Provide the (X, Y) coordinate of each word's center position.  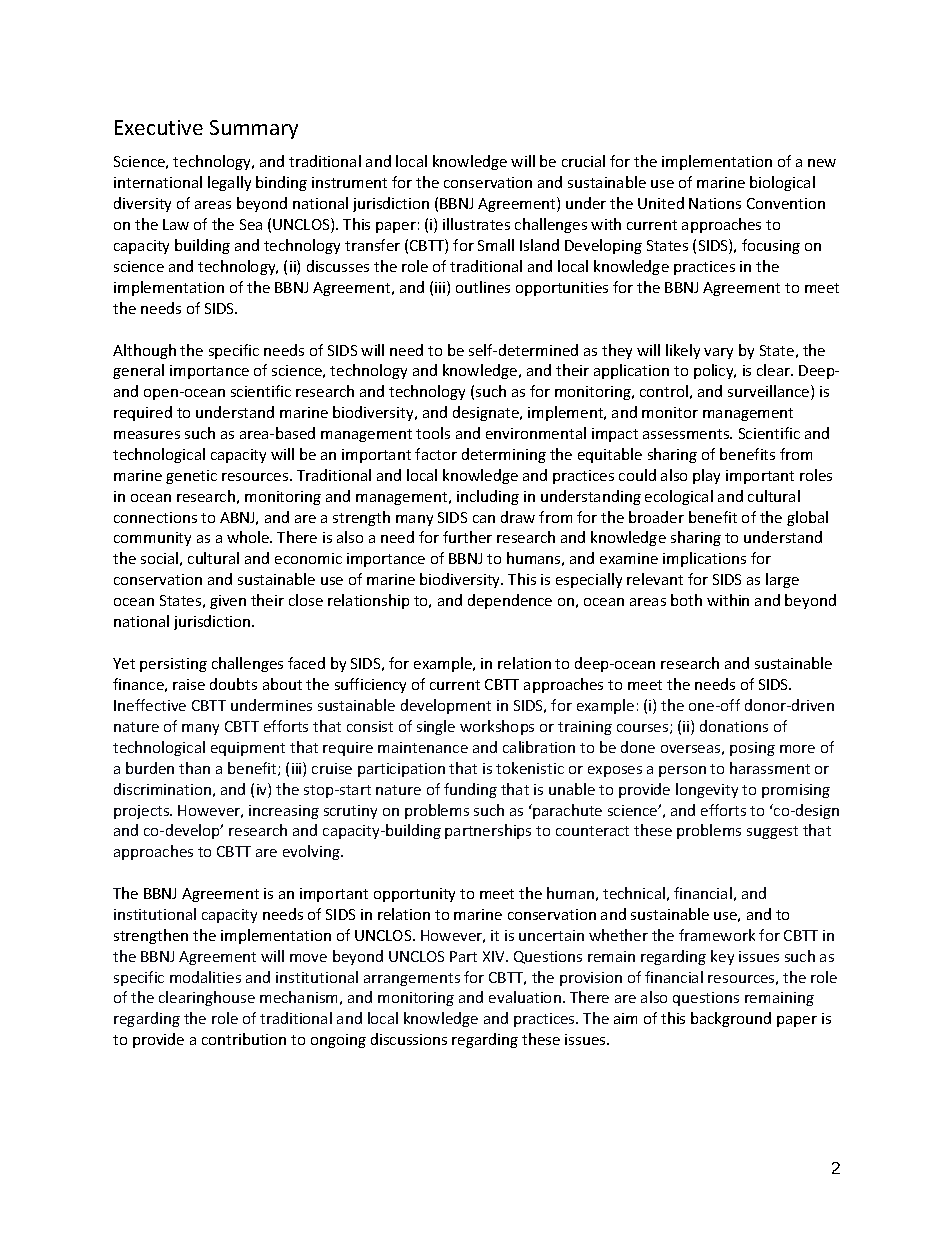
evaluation (525, 997)
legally (229, 183)
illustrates (476, 224)
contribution (244, 1039)
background (731, 1019)
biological (782, 183)
